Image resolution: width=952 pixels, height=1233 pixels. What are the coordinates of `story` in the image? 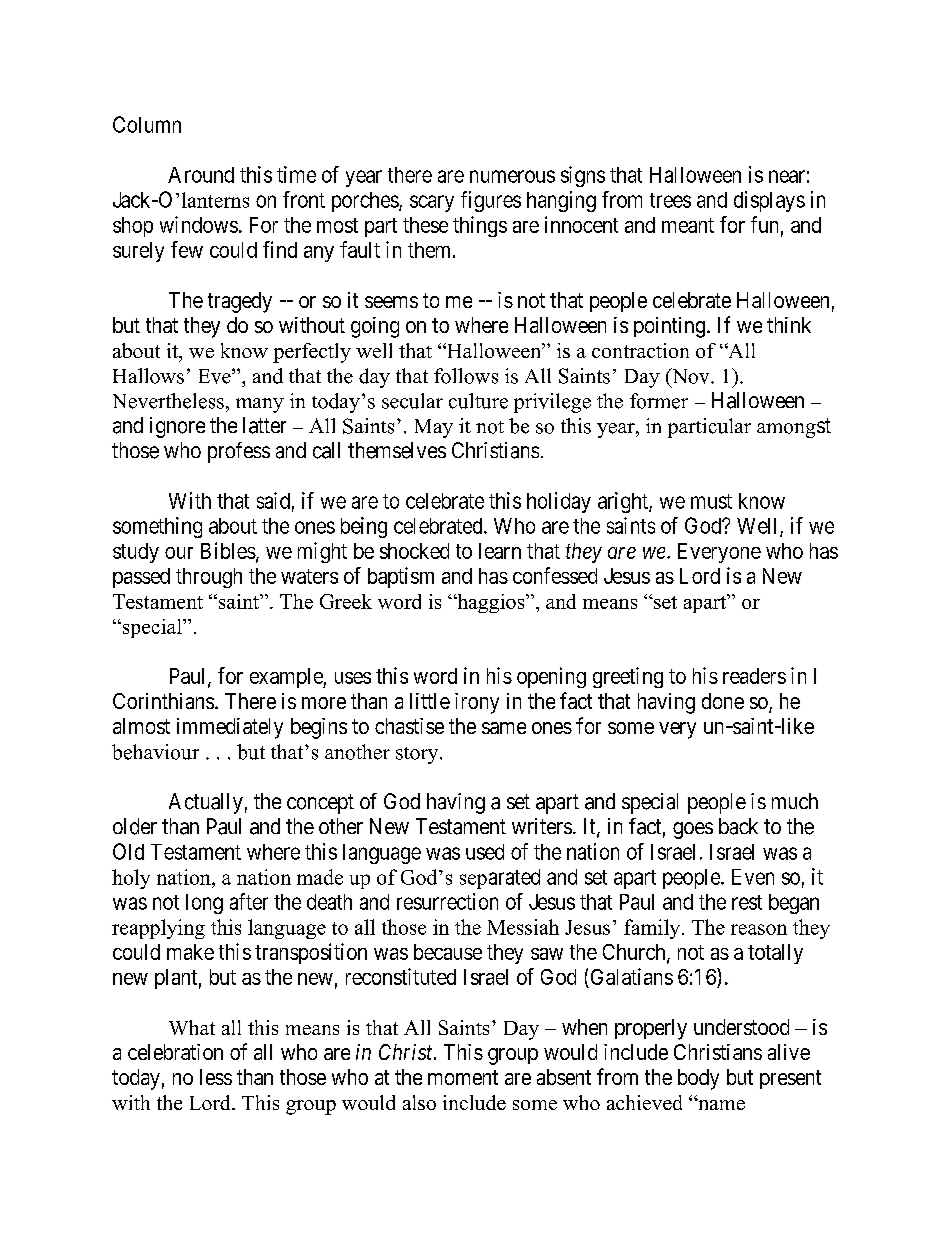 It's located at (418, 755).
